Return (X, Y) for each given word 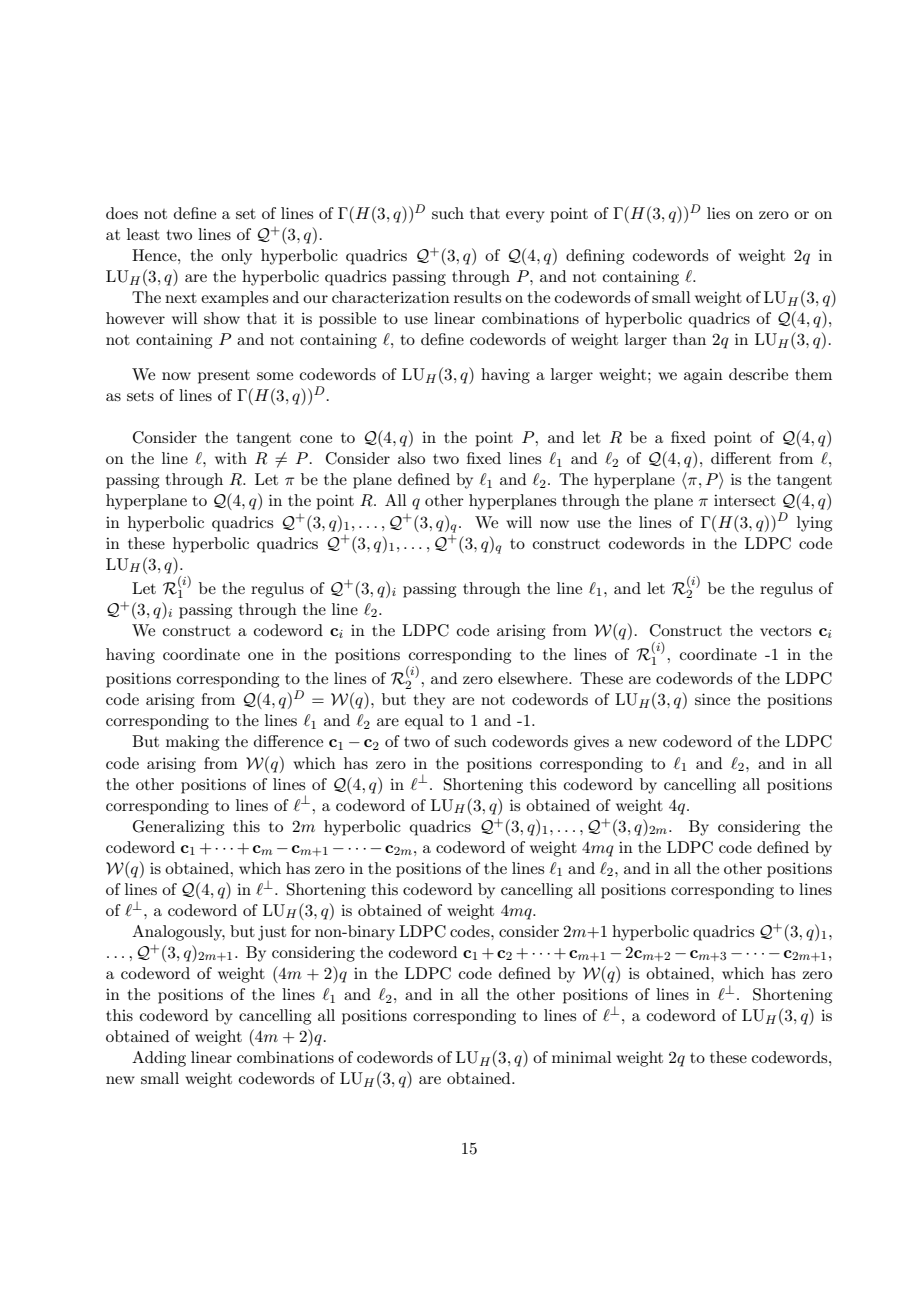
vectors (785, 631)
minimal (582, 1057)
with (231, 458)
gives (591, 743)
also (411, 458)
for (301, 931)
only (236, 257)
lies (718, 213)
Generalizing (178, 828)
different (741, 458)
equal (424, 722)
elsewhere (534, 678)
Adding (159, 1059)
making (192, 743)
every (525, 217)
